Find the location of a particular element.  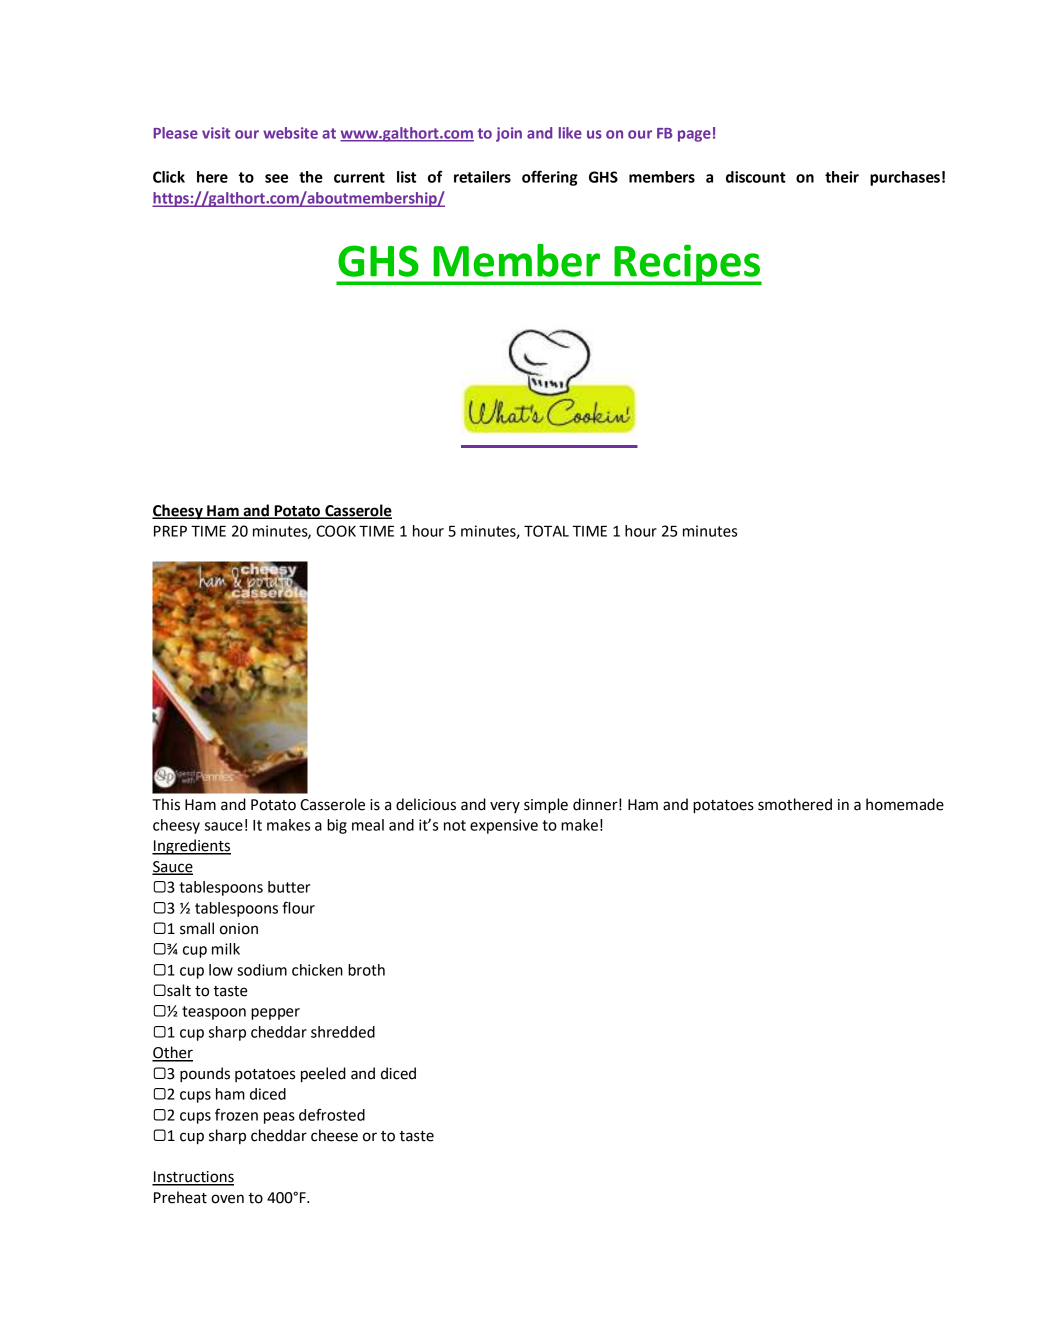

offering is located at coordinates (550, 178).
